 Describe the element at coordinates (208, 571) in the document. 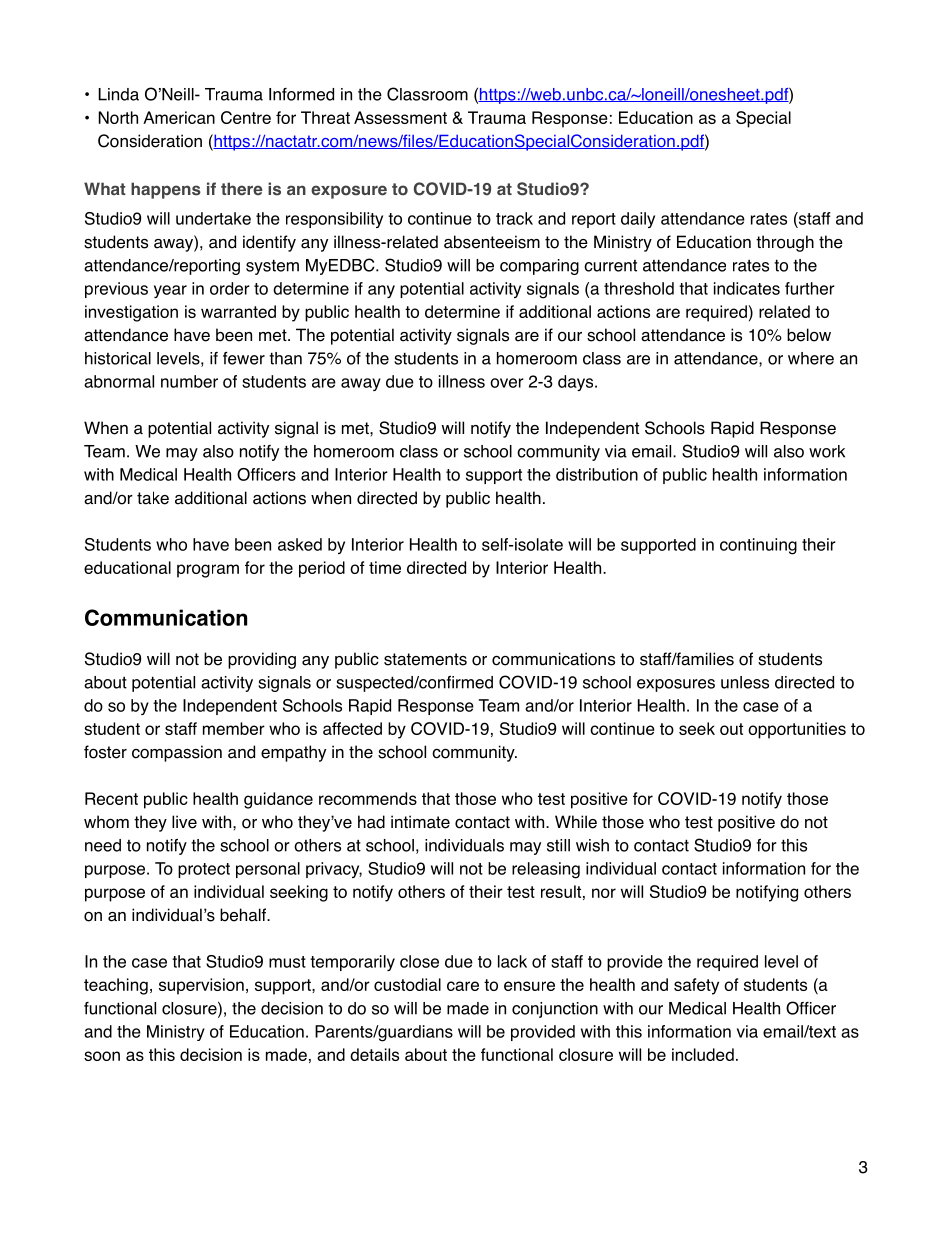

I see `program` at that location.
